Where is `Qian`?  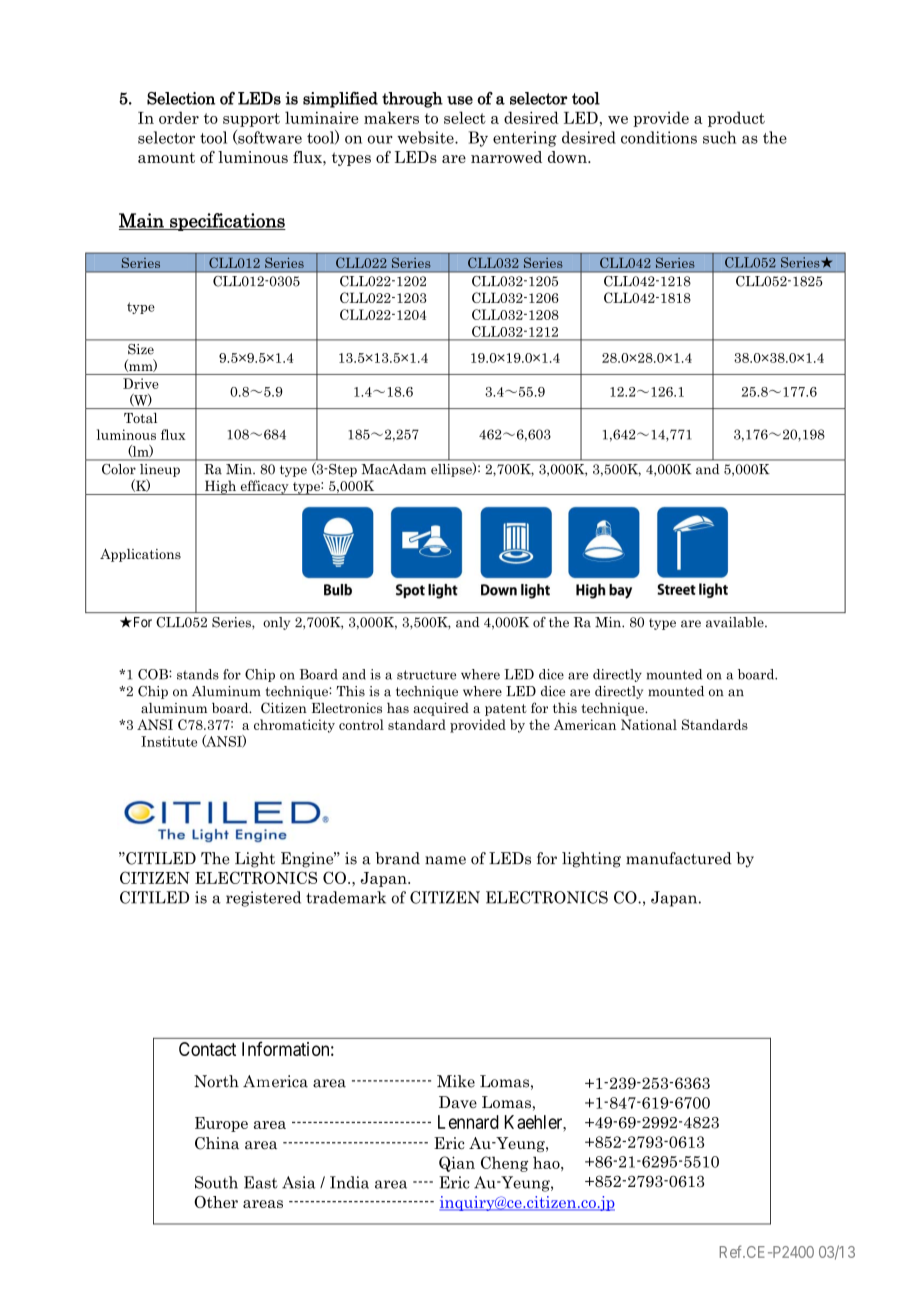 Qian is located at coordinates (457, 1164).
